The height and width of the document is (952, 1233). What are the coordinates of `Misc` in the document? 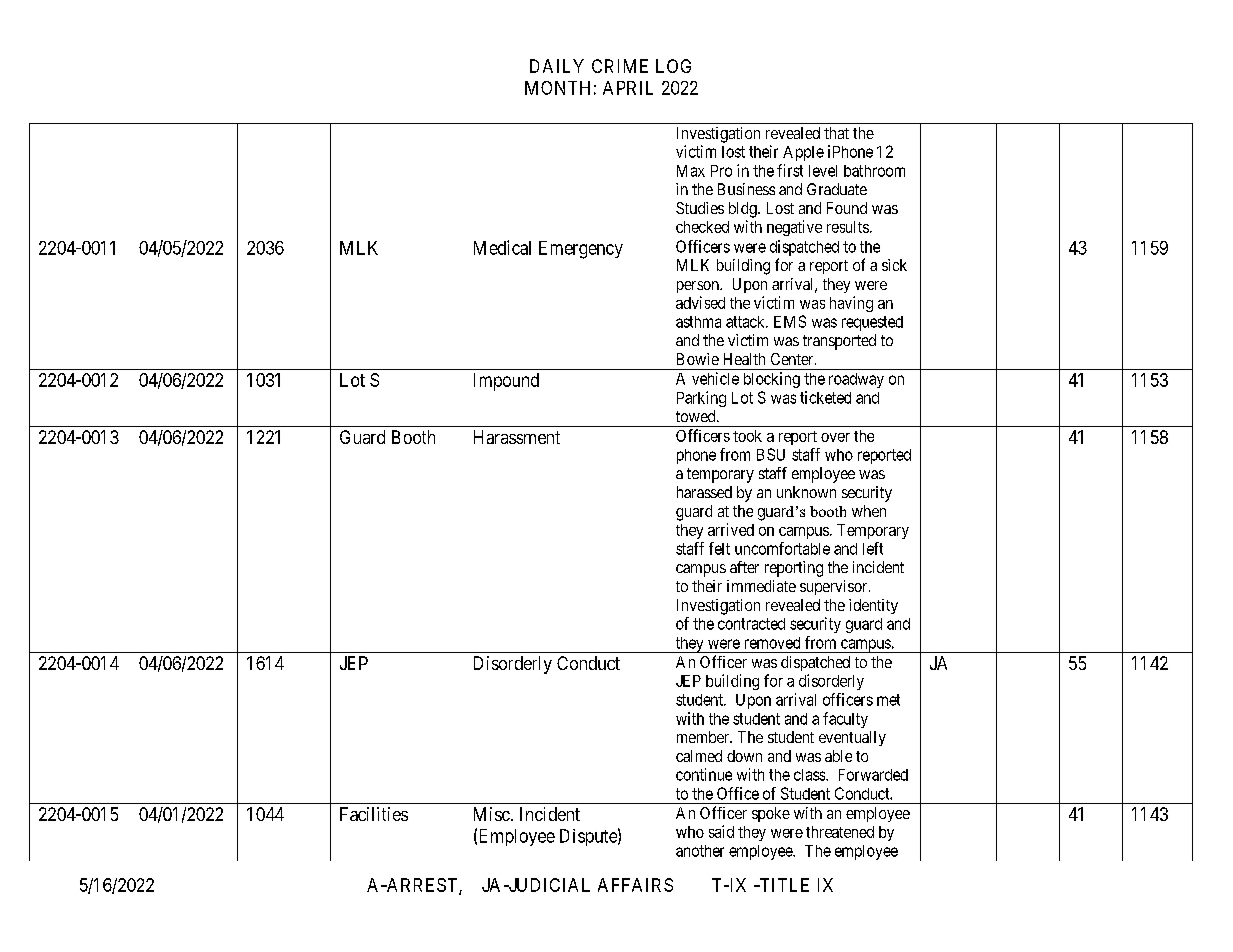 It's located at (492, 814).
